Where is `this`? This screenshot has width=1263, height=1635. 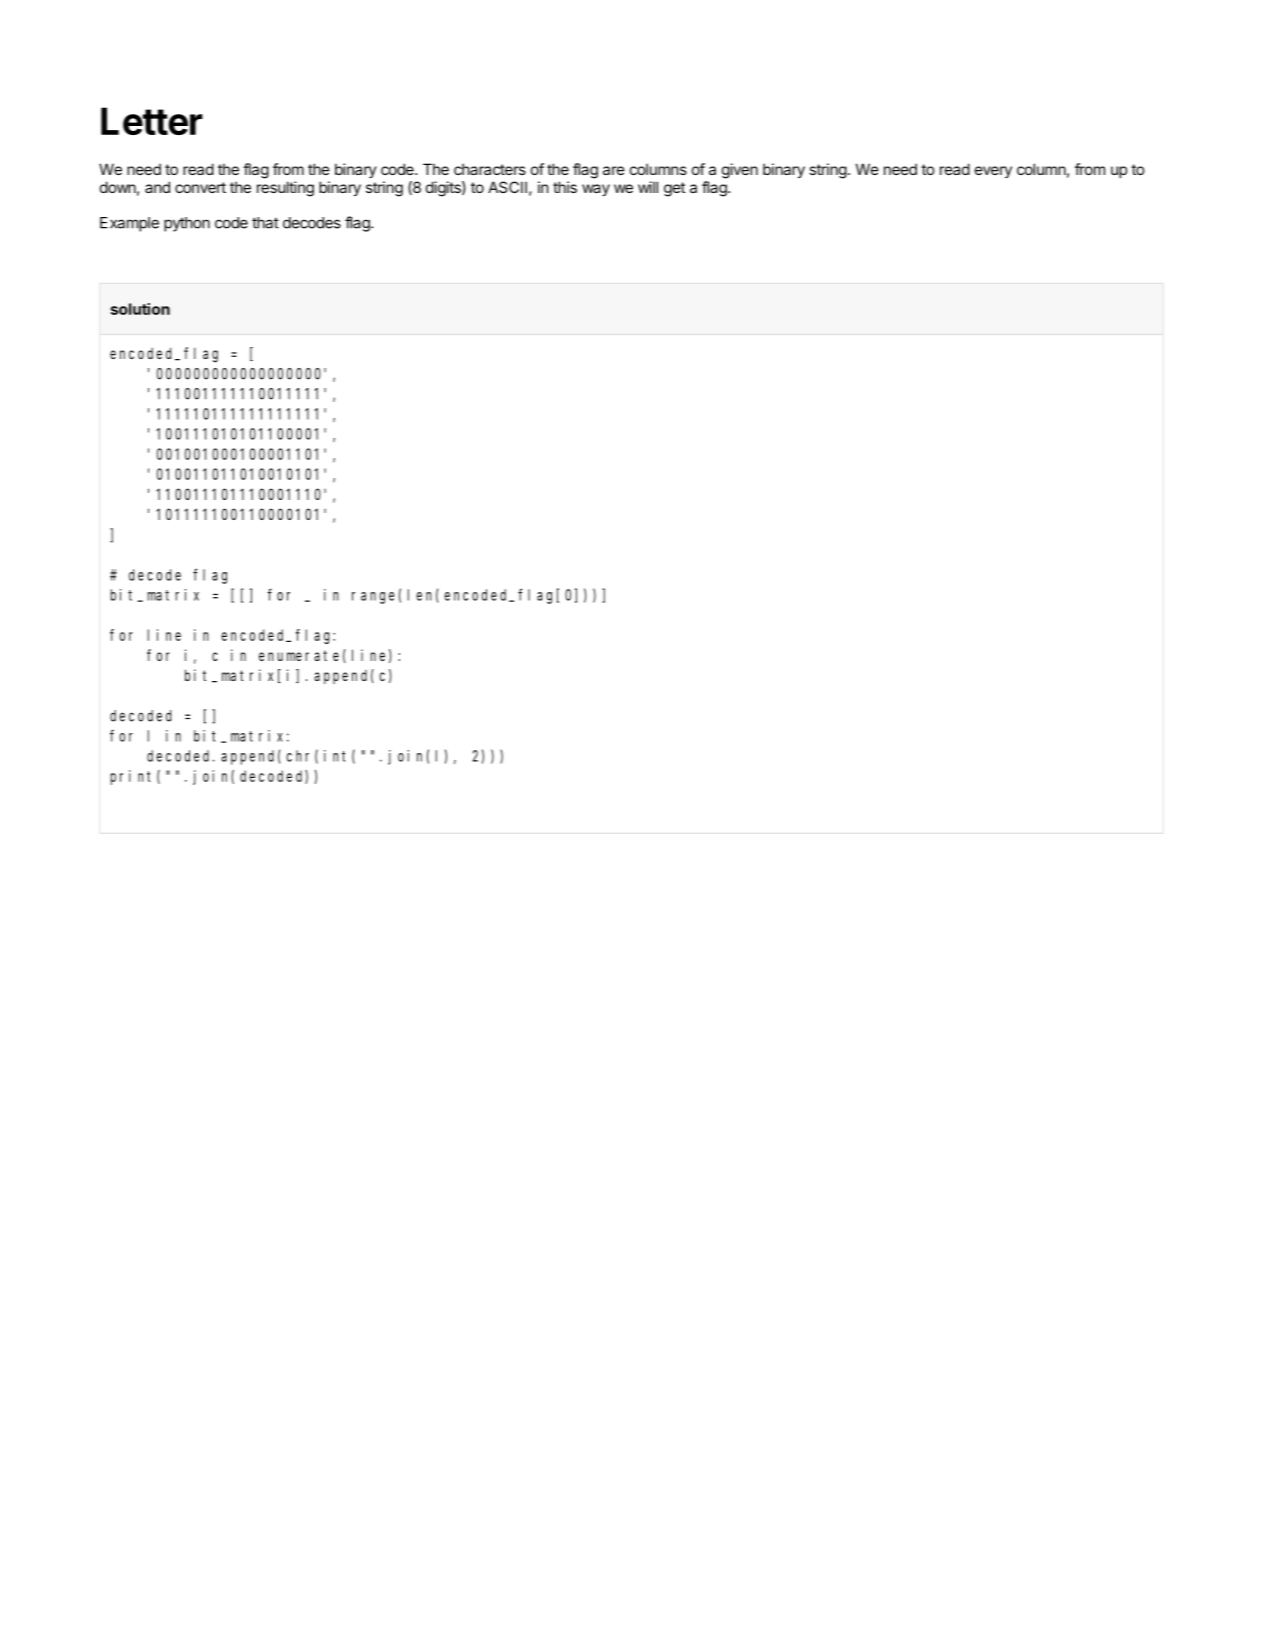 this is located at coordinates (565, 187).
